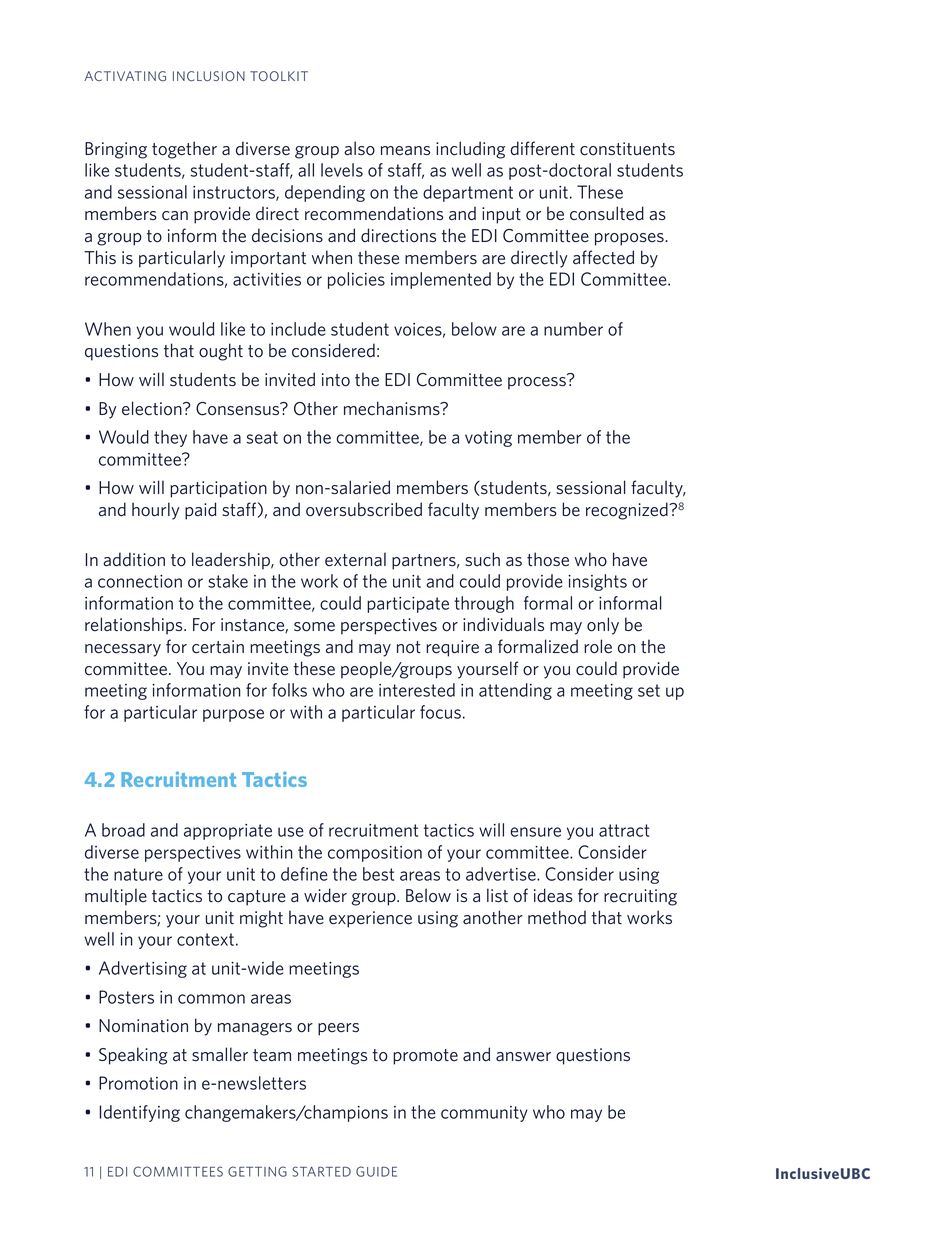 This document has width=952, height=1233. Describe the element at coordinates (542, 148) in the document. I see `different` at that location.
